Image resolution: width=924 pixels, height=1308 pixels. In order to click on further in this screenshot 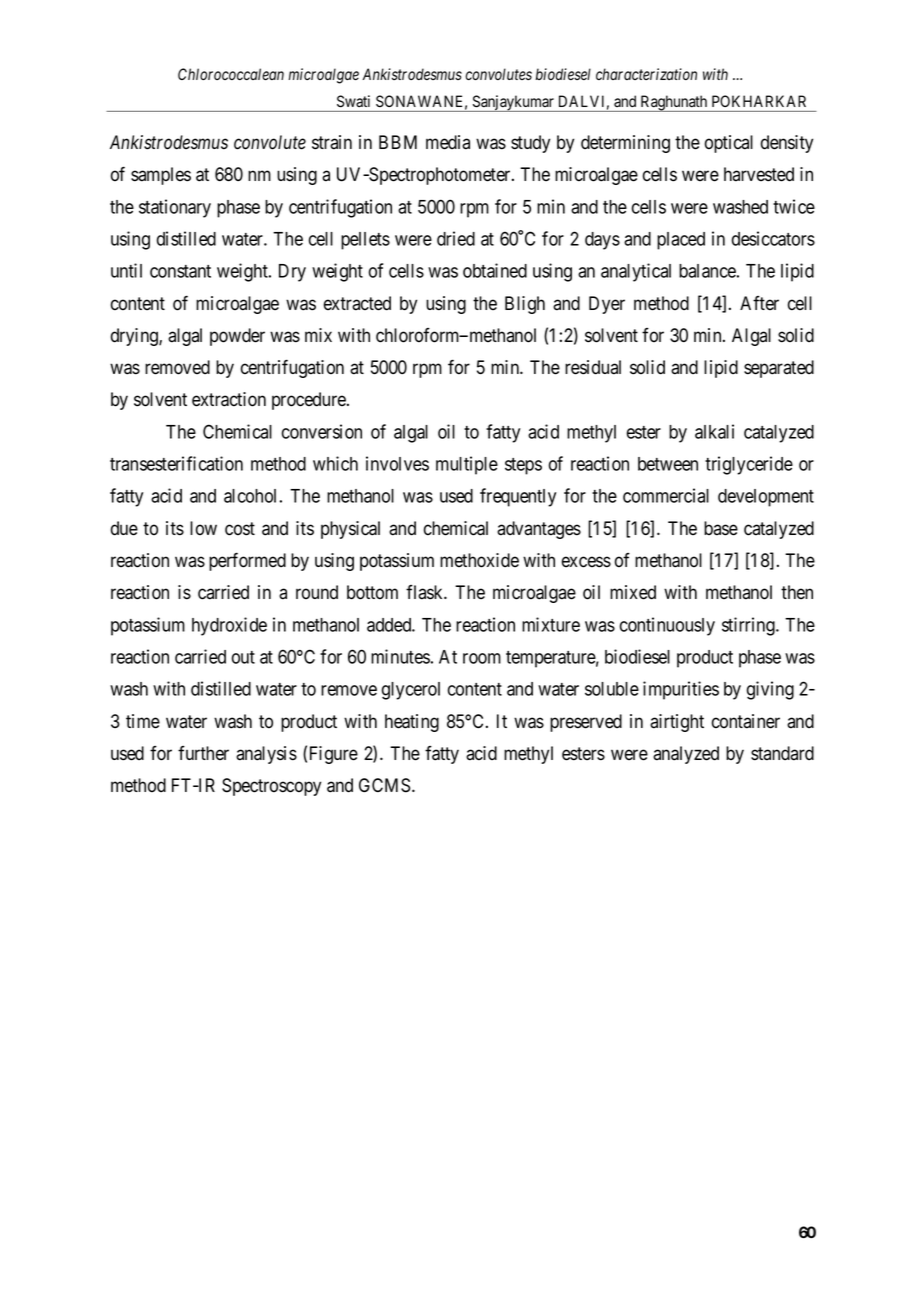, I will do `click(203, 753)`.
